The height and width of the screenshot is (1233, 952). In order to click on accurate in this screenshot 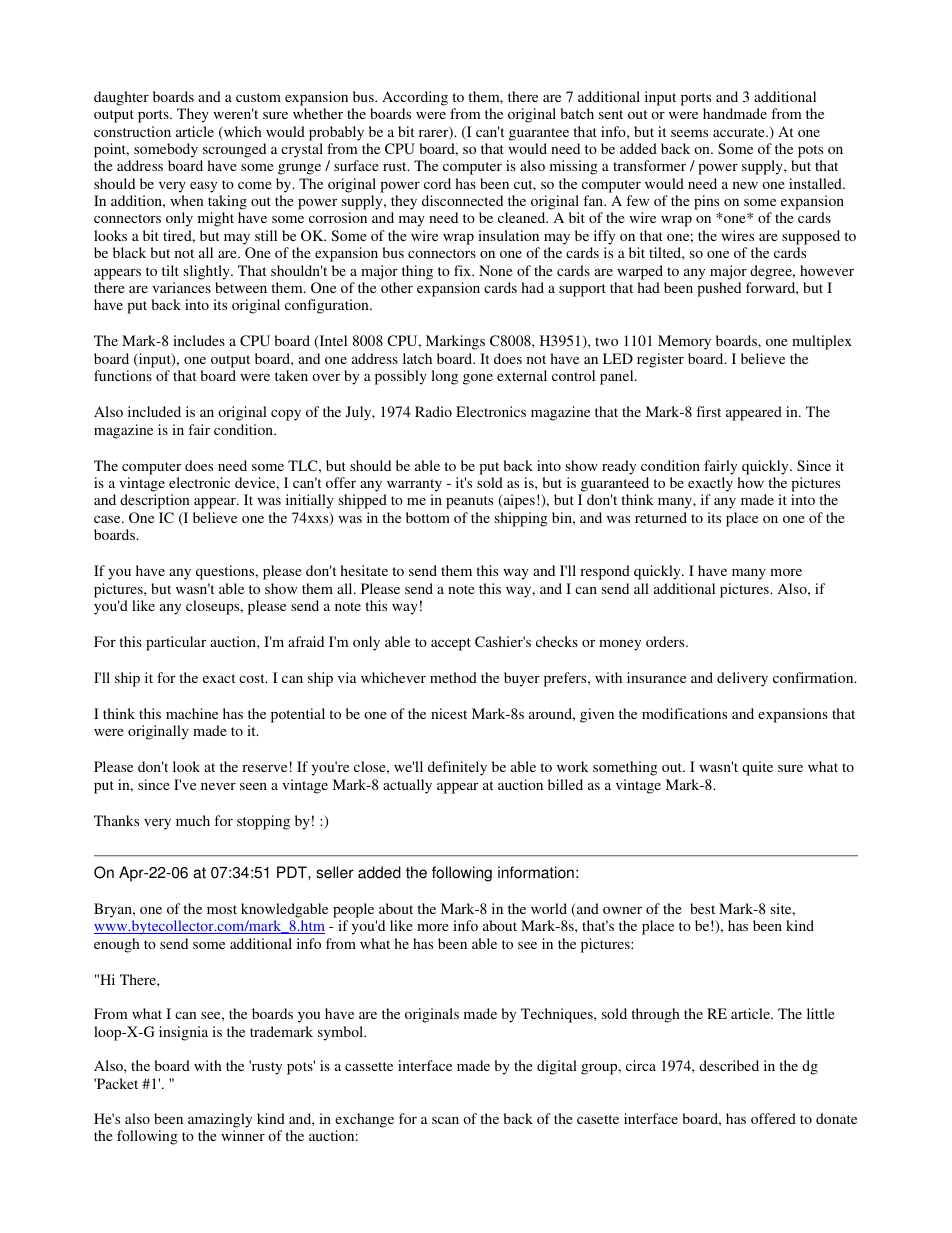, I will do `click(740, 132)`.
